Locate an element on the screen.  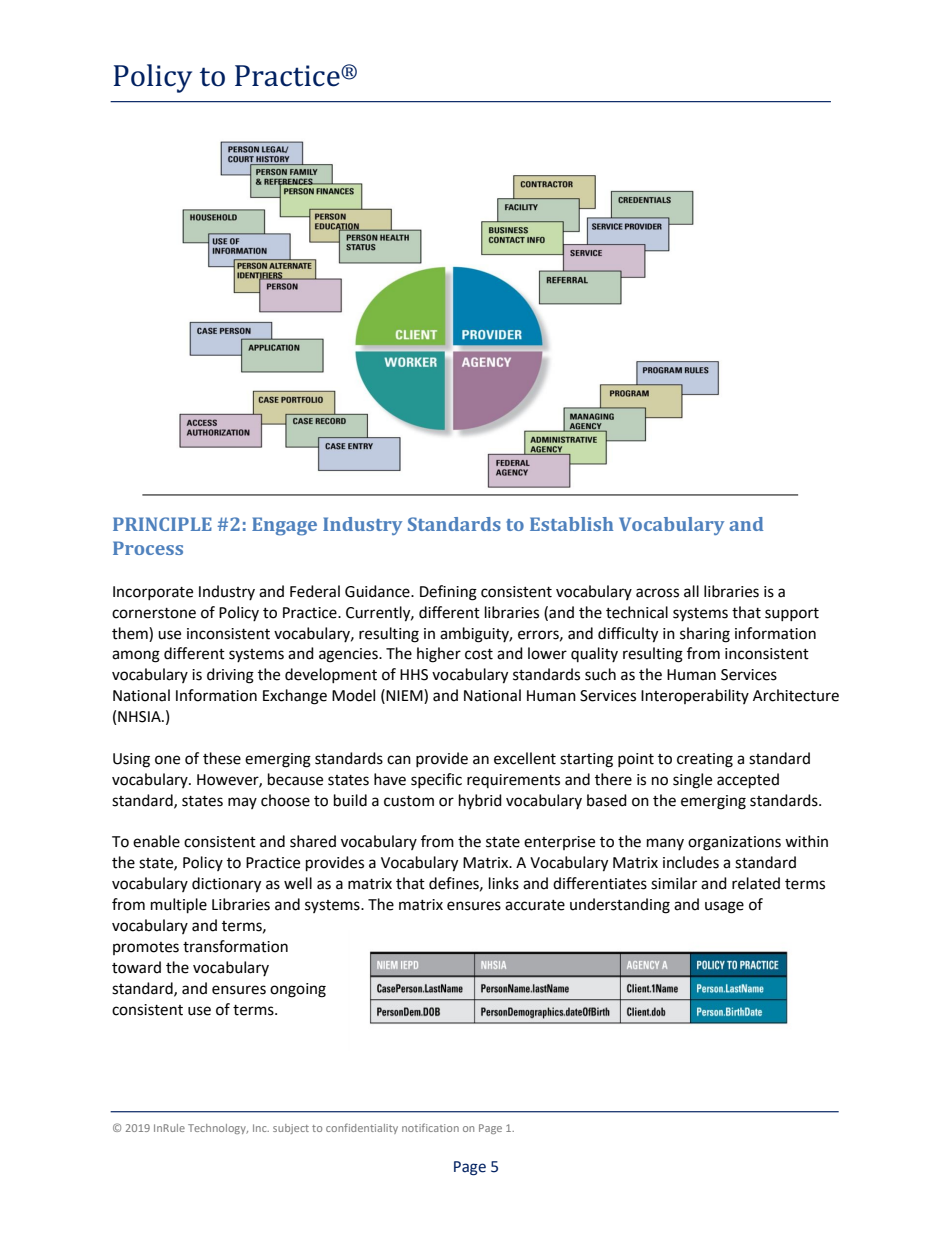
Technology is located at coordinates (218, 1129).
